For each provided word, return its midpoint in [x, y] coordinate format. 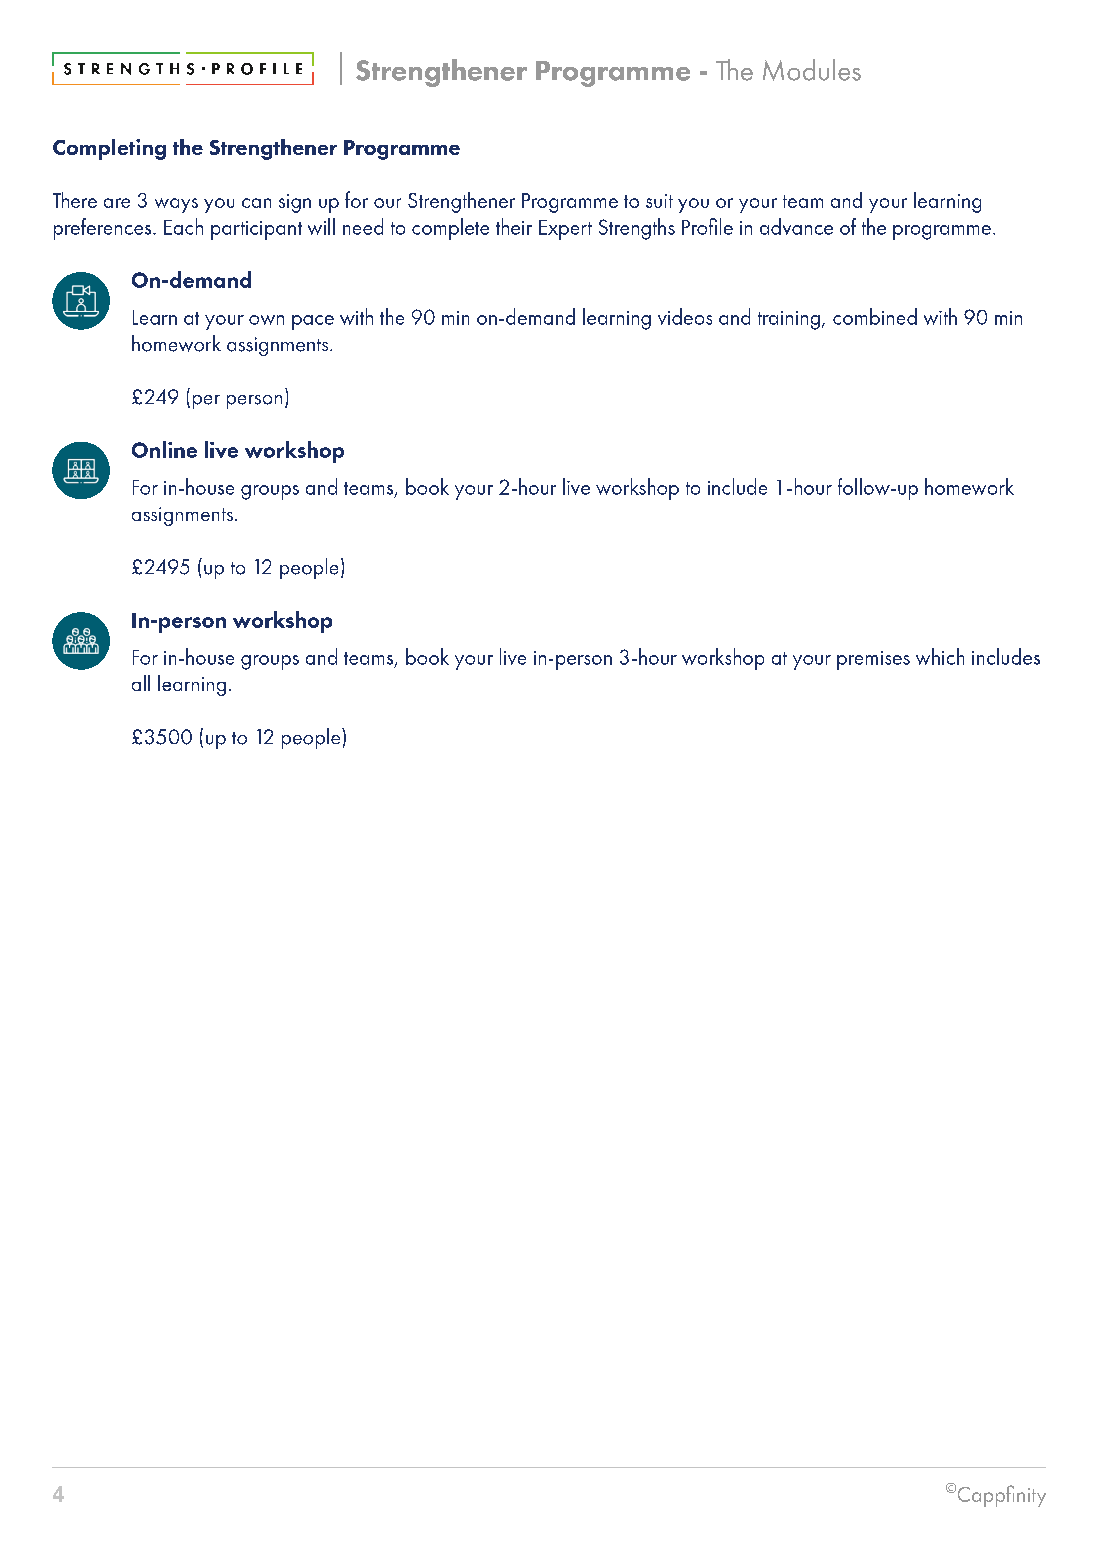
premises [873, 660]
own [266, 320]
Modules [812, 70]
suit [659, 201]
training [789, 320]
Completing [109, 149]
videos [685, 316]
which [940, 656]
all [141, 683]
